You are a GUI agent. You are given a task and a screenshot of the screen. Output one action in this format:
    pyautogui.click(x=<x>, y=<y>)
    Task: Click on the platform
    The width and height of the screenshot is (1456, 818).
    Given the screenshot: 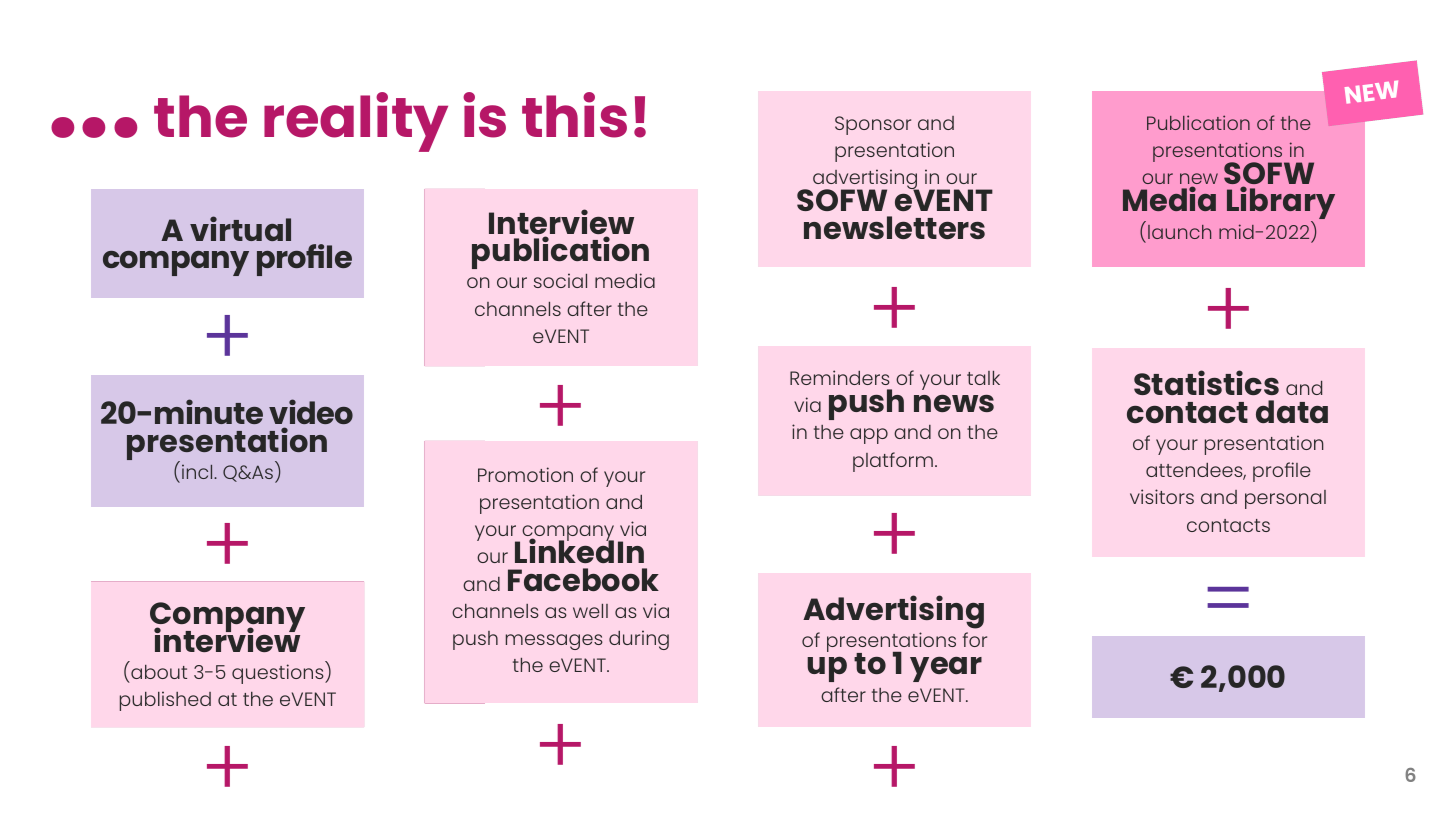 What is the action you would take?
    pyautogui.click(x=893, y=462)
